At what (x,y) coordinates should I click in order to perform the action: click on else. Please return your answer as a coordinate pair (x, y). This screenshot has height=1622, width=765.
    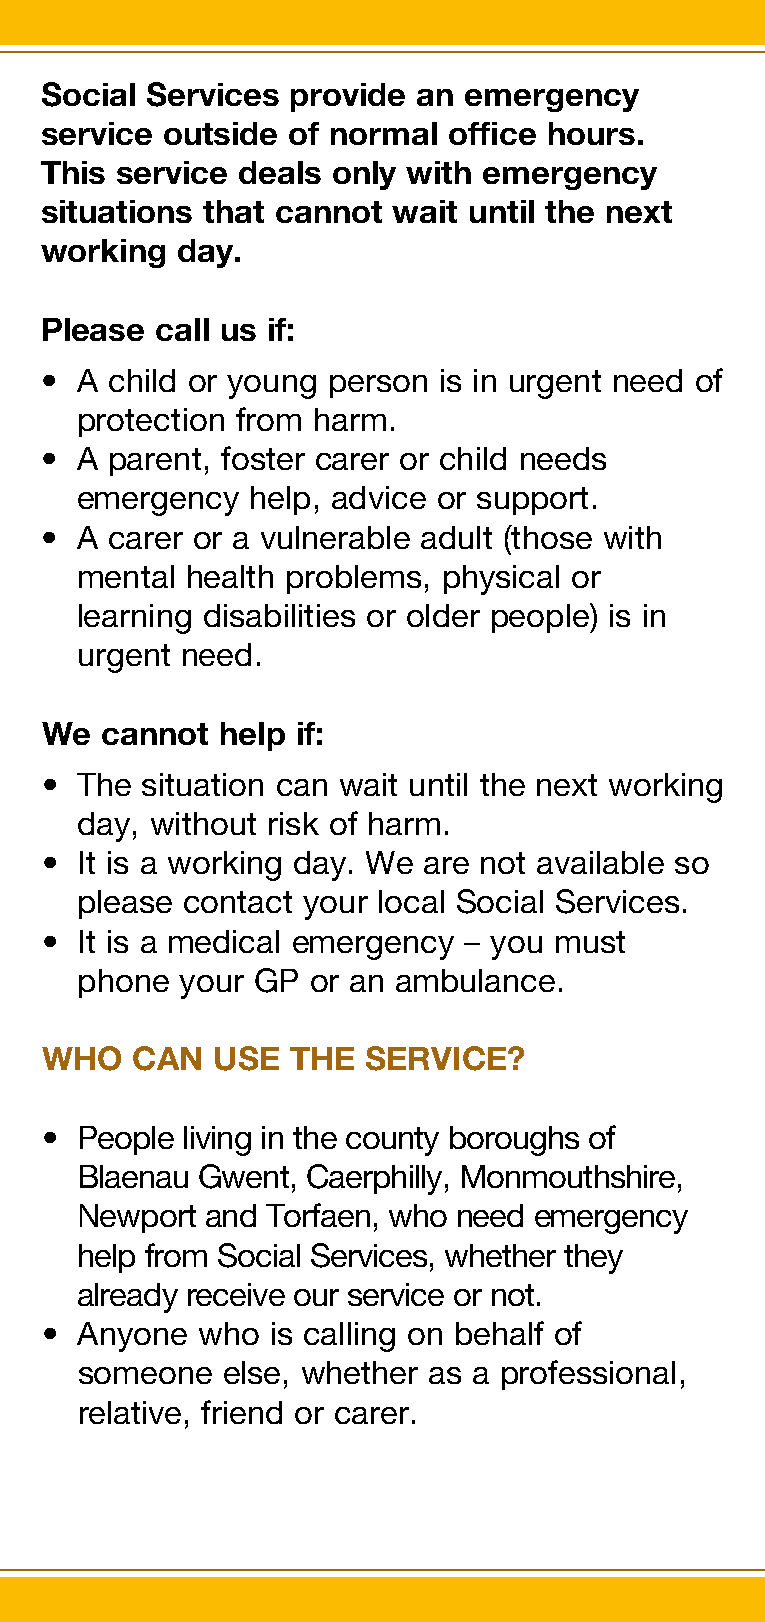
    Looking at the image, I should click on (252, 1372).
